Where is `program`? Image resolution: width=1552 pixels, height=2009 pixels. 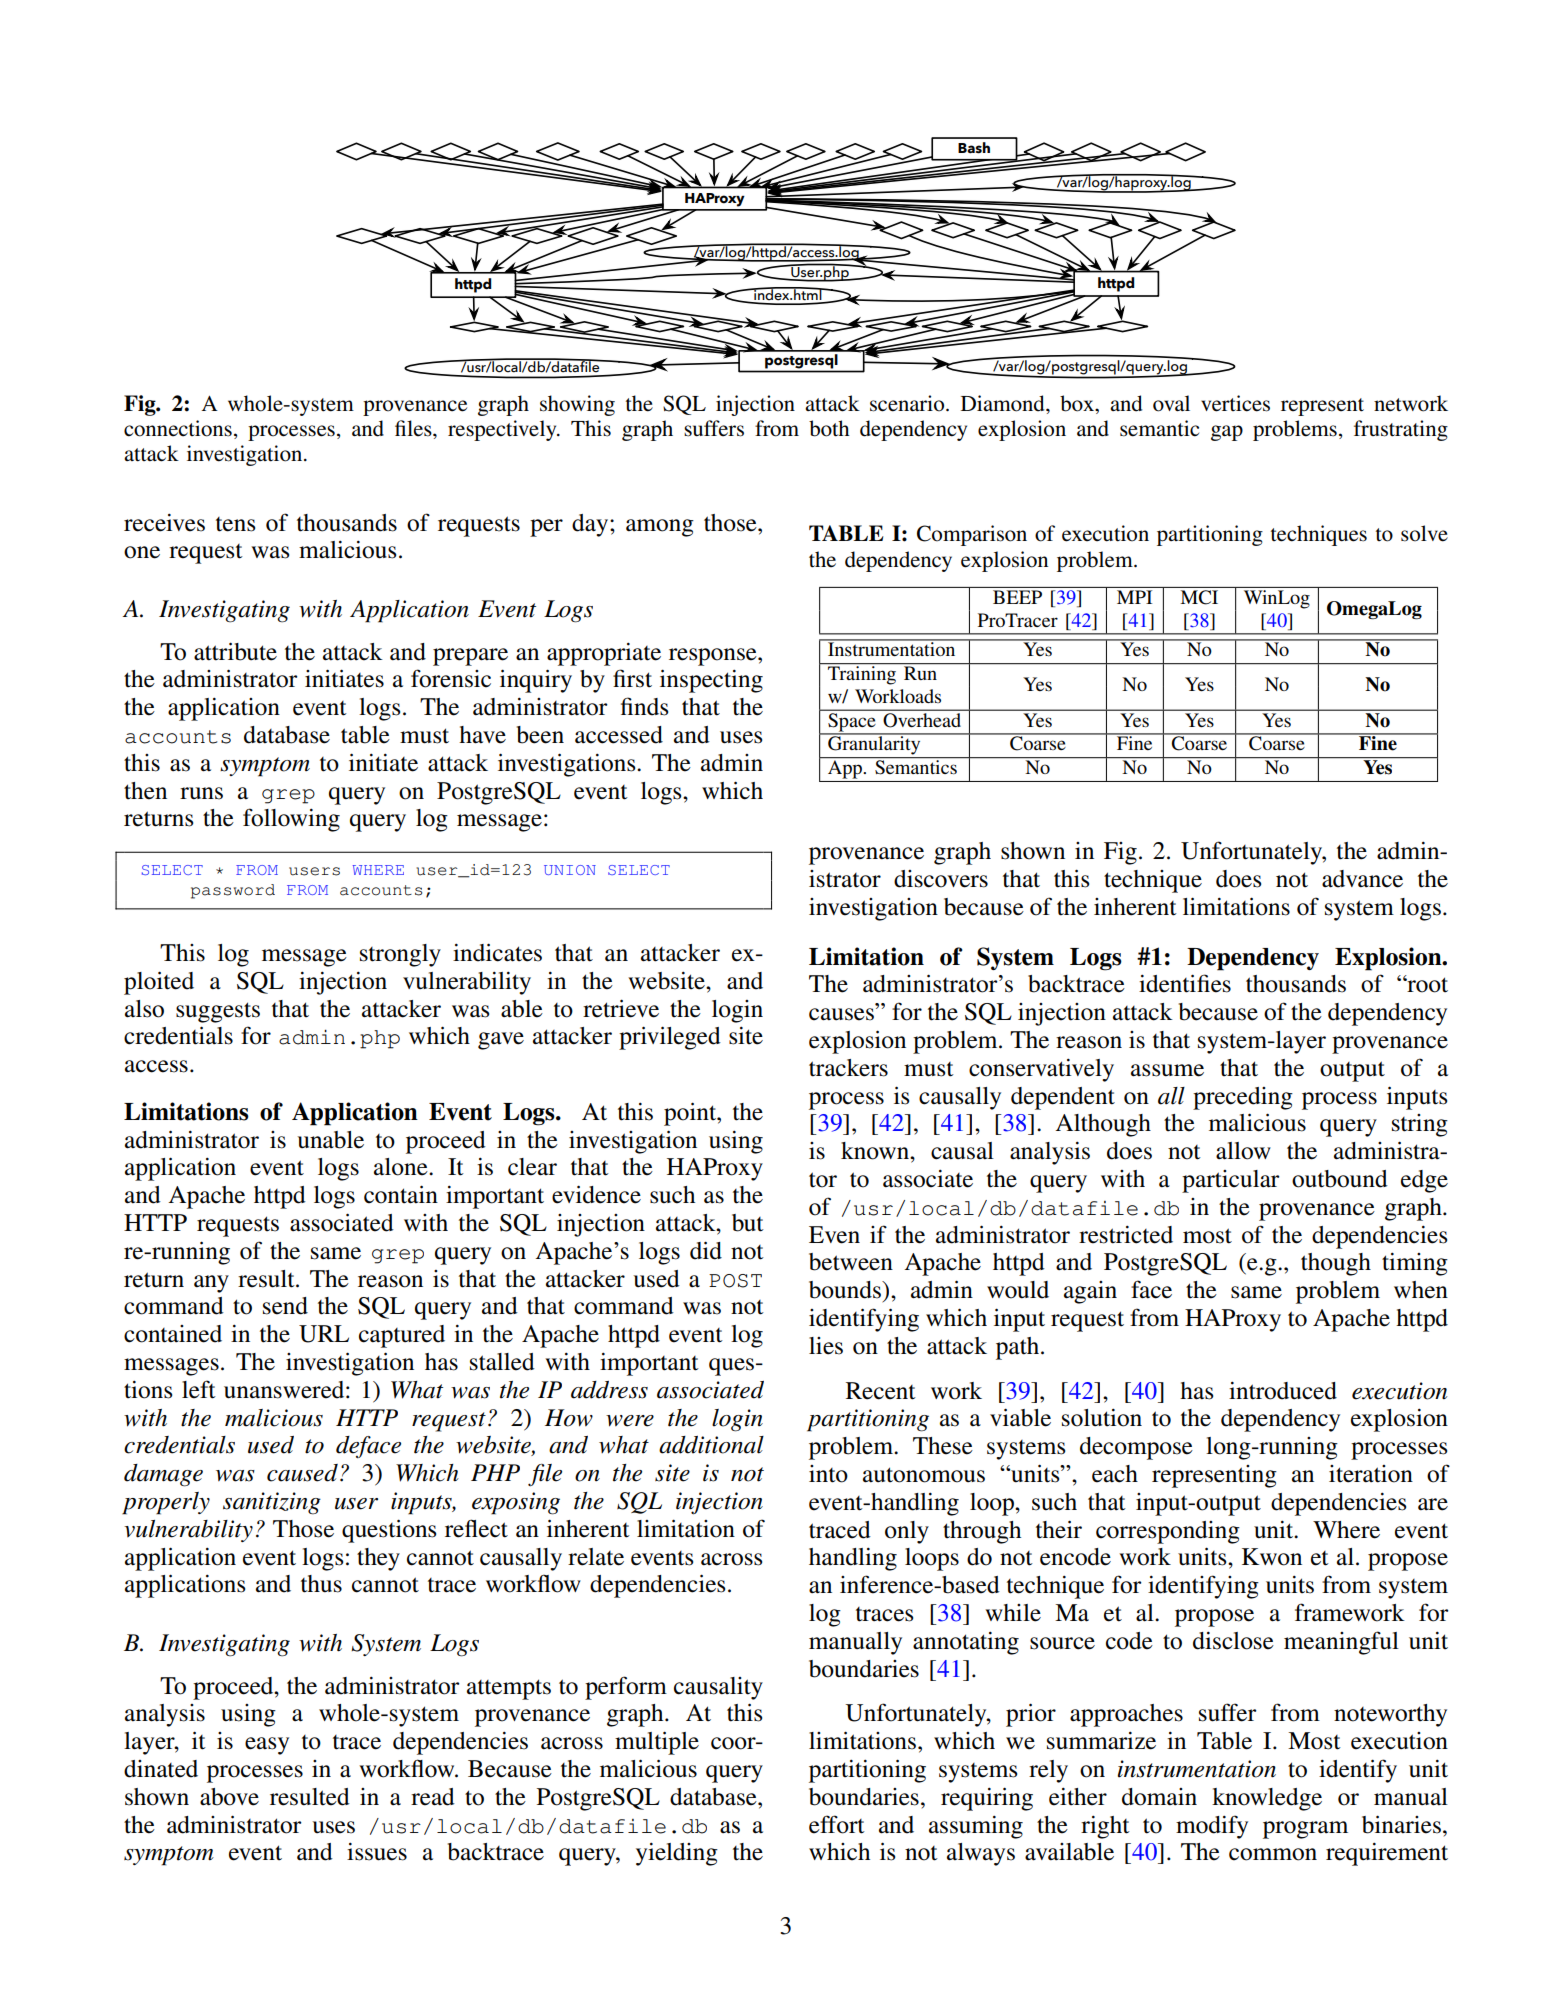 program is located at coordinates (1305, 1830).
